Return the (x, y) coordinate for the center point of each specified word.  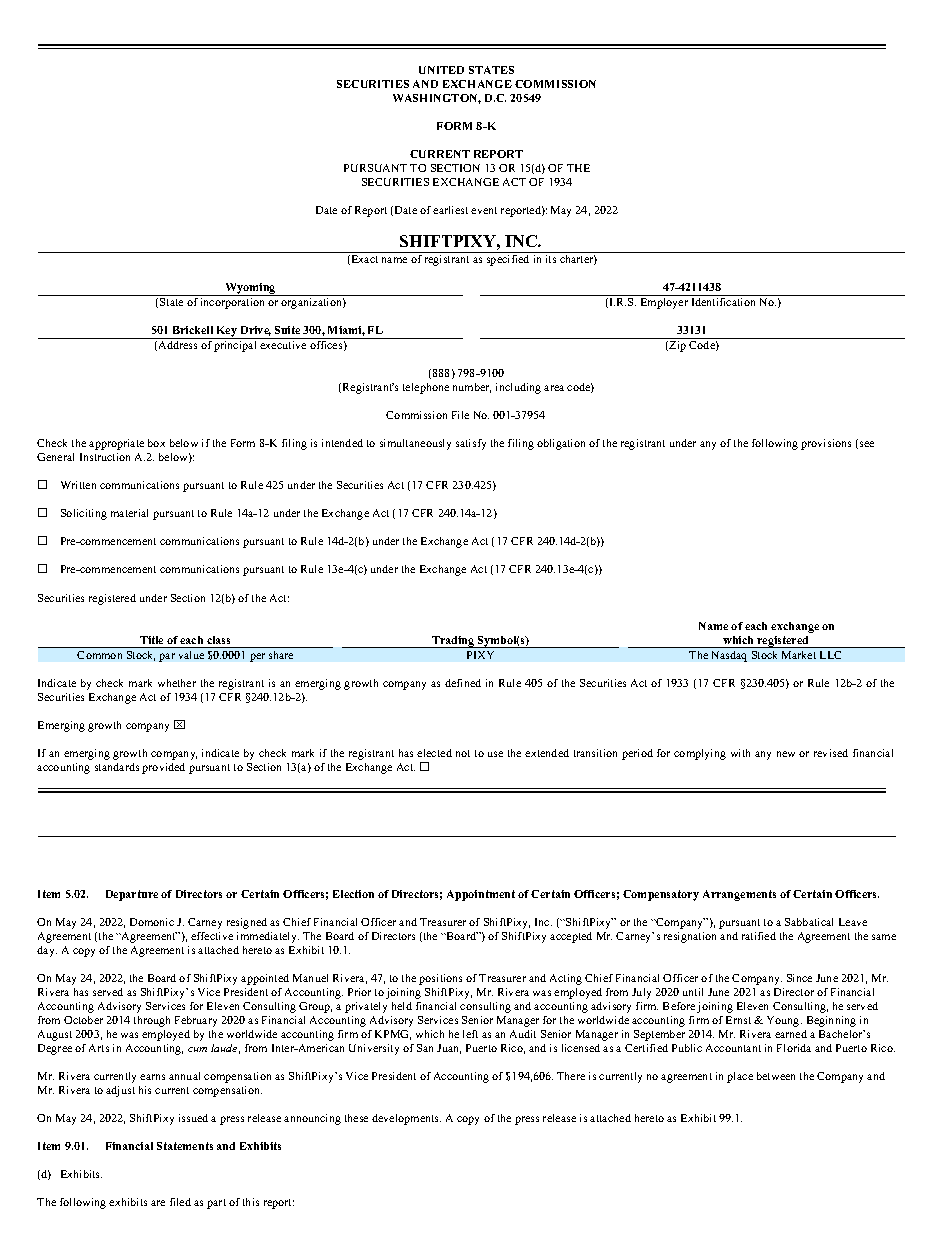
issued (193, 1118)
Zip (677, 346)
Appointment (481, 895)
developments (406, 1119)
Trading (453, 642)
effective (212, 936)
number (472, 388)
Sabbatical (809, 922)
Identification (723, 302)
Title (151, 640)
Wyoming (250, 289)
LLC (830, 655)
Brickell (193, 330)
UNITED (441, 70)
